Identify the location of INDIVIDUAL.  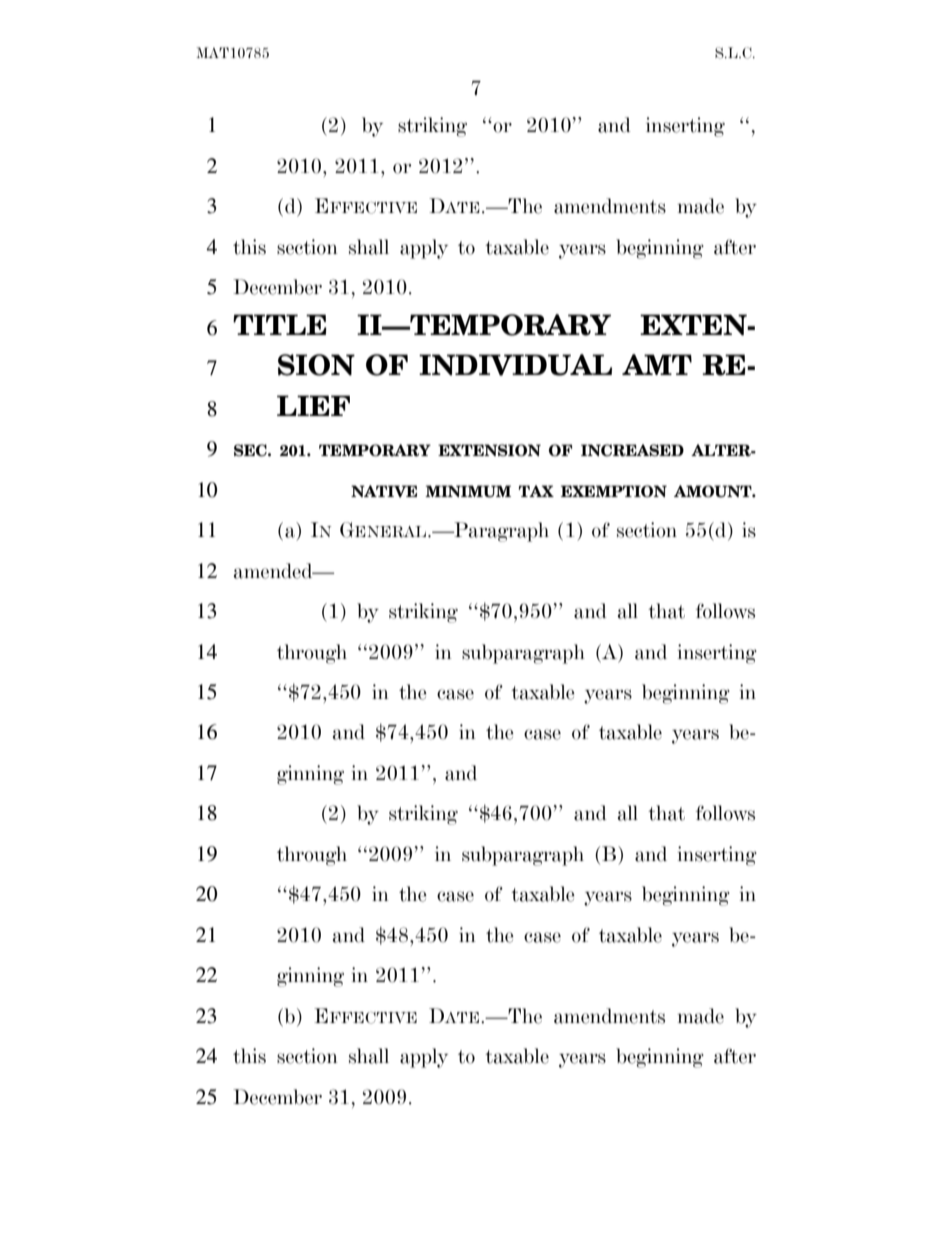
(515, 365).
